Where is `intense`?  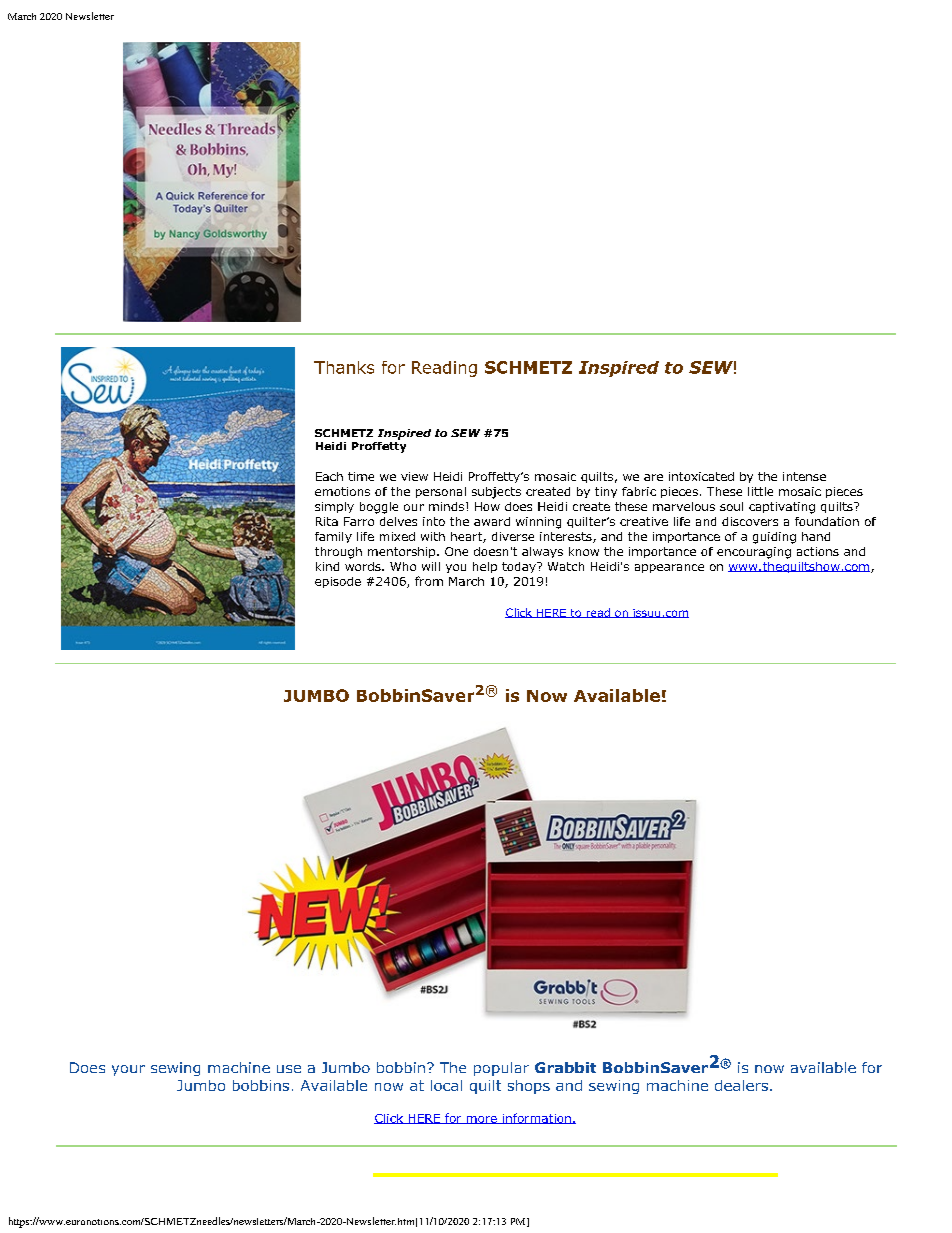
intense is located at coordinates (804, 476).
